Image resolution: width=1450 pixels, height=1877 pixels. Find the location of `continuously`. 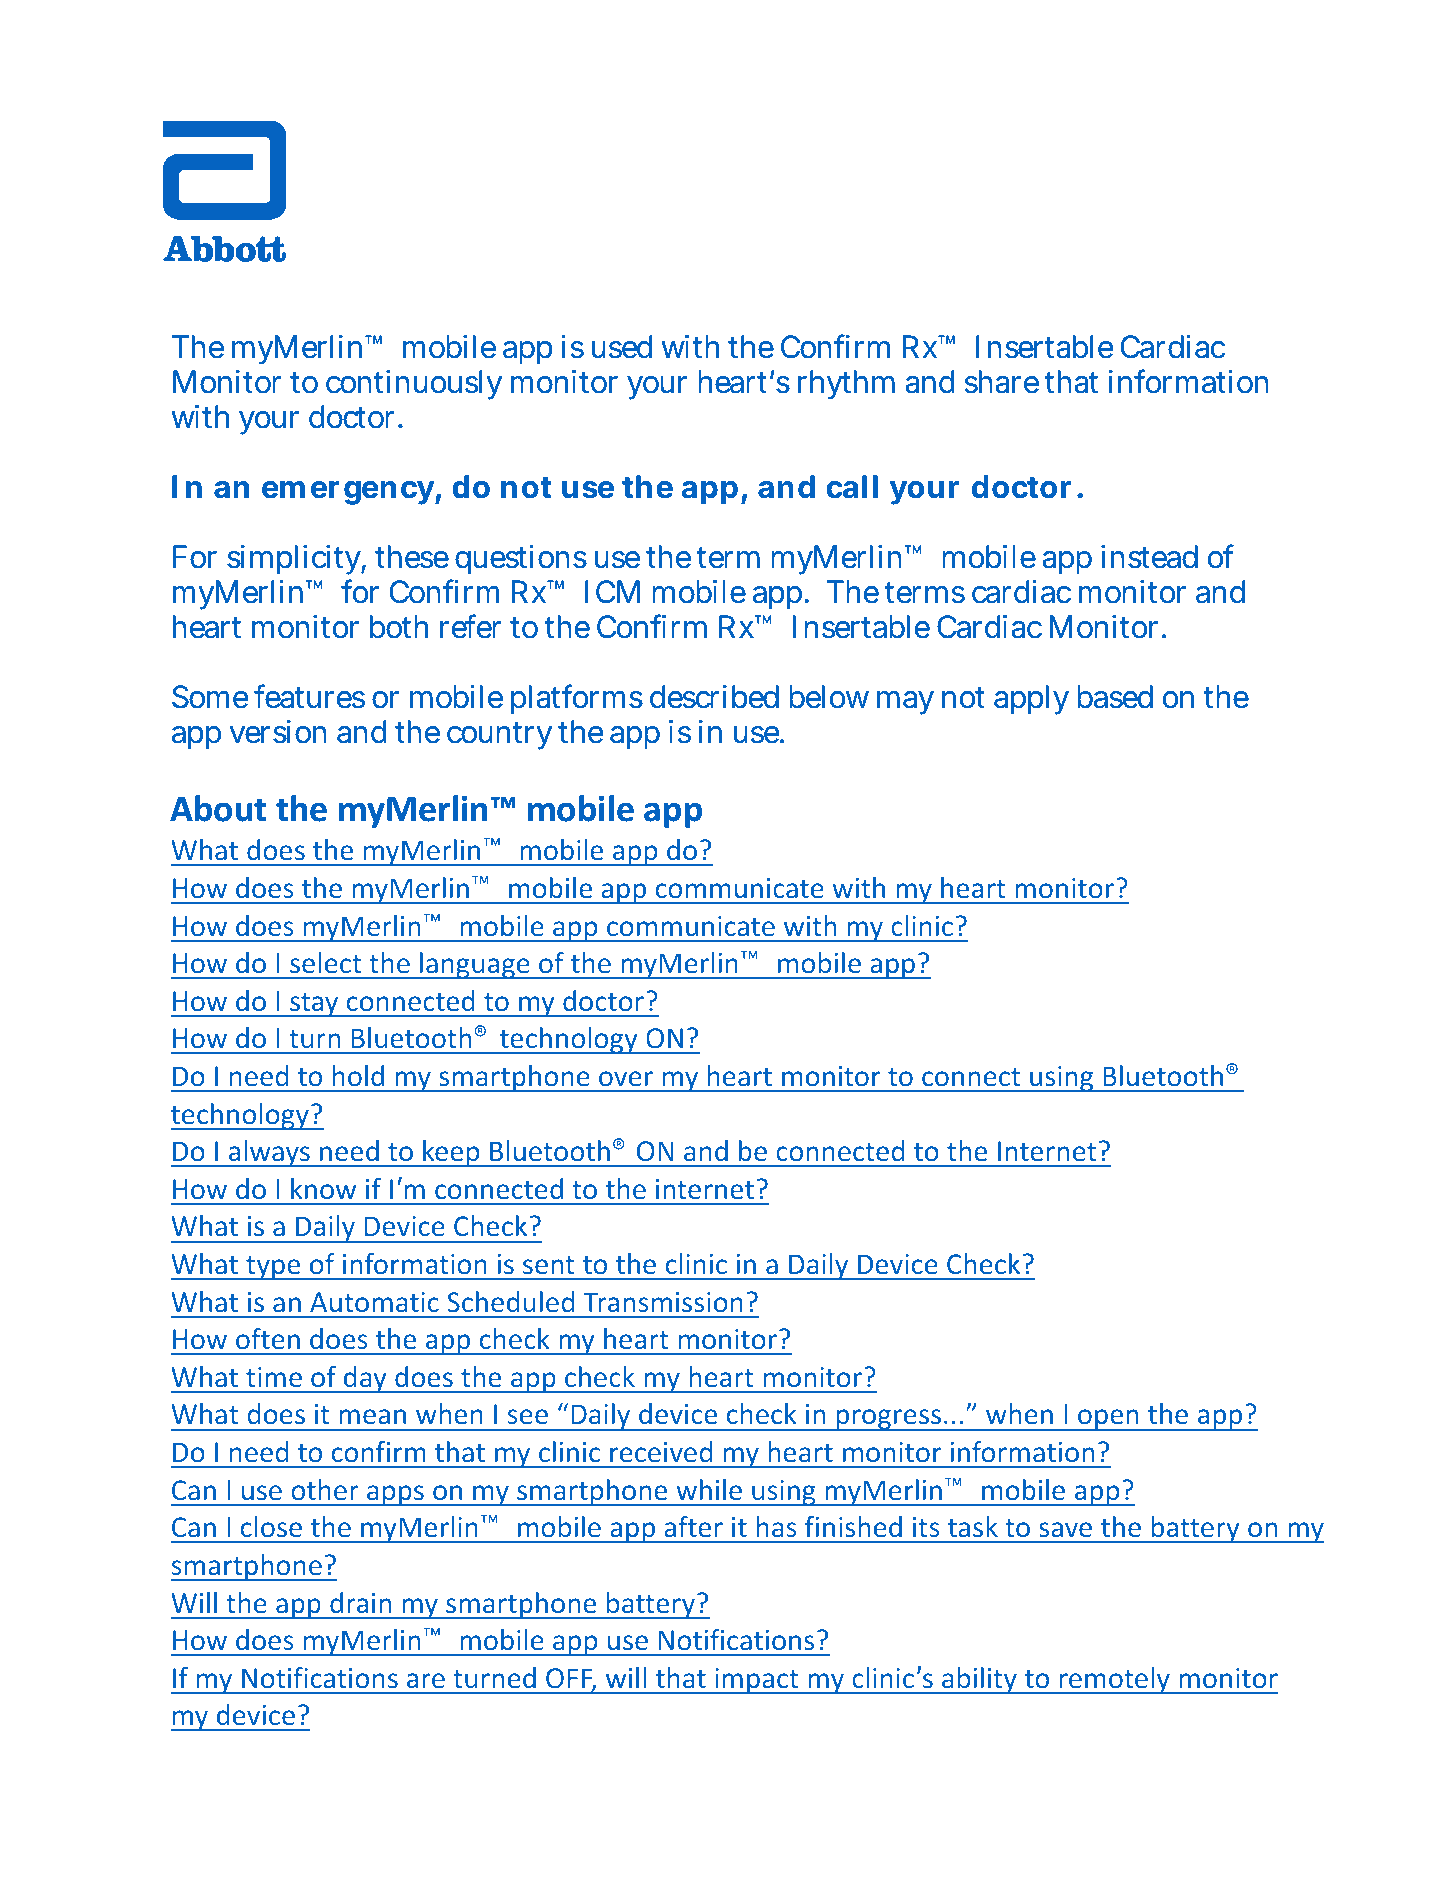

continuously is located at coordinates (414, 385).
